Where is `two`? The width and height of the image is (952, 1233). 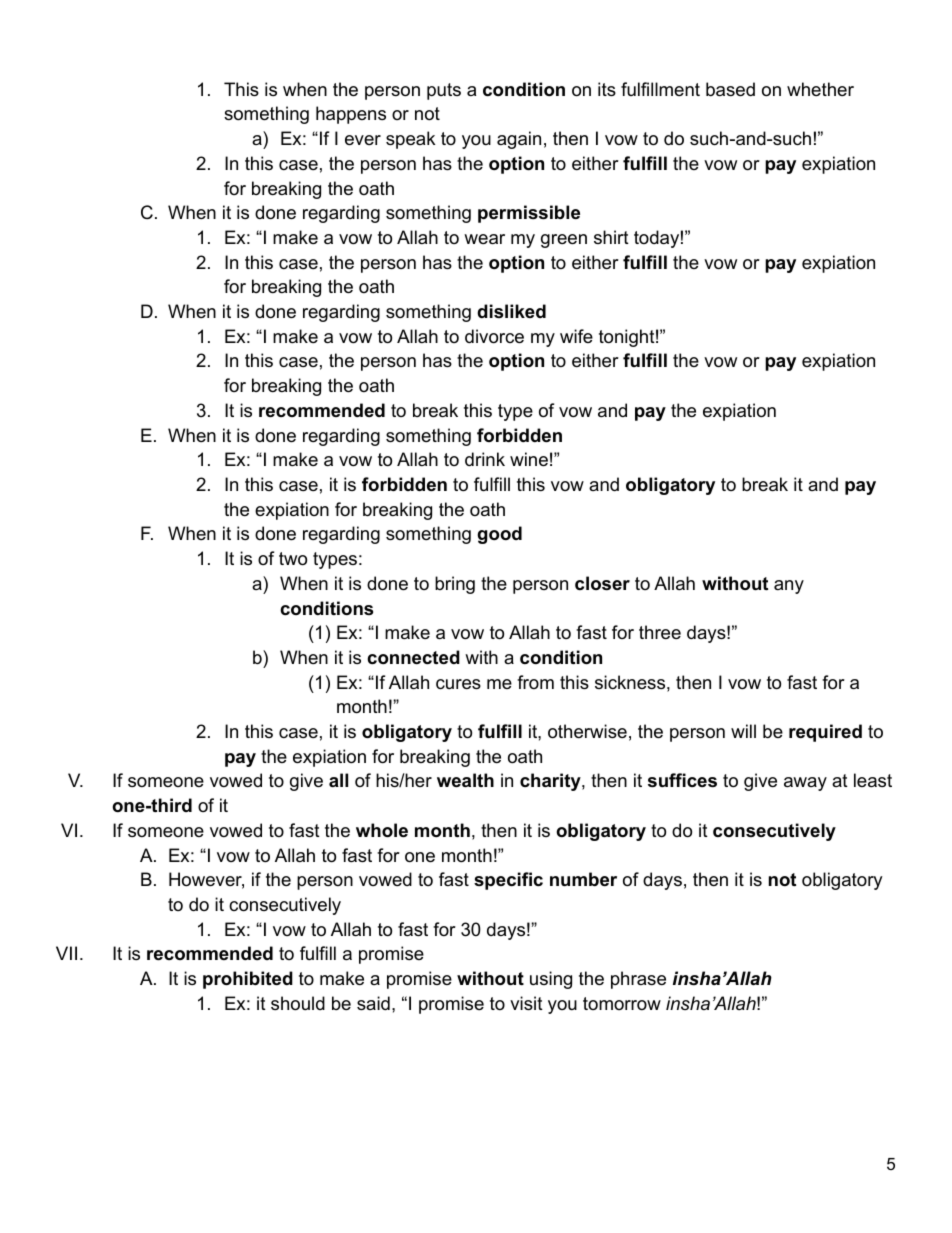
two is located at coordinates (293, 559).
